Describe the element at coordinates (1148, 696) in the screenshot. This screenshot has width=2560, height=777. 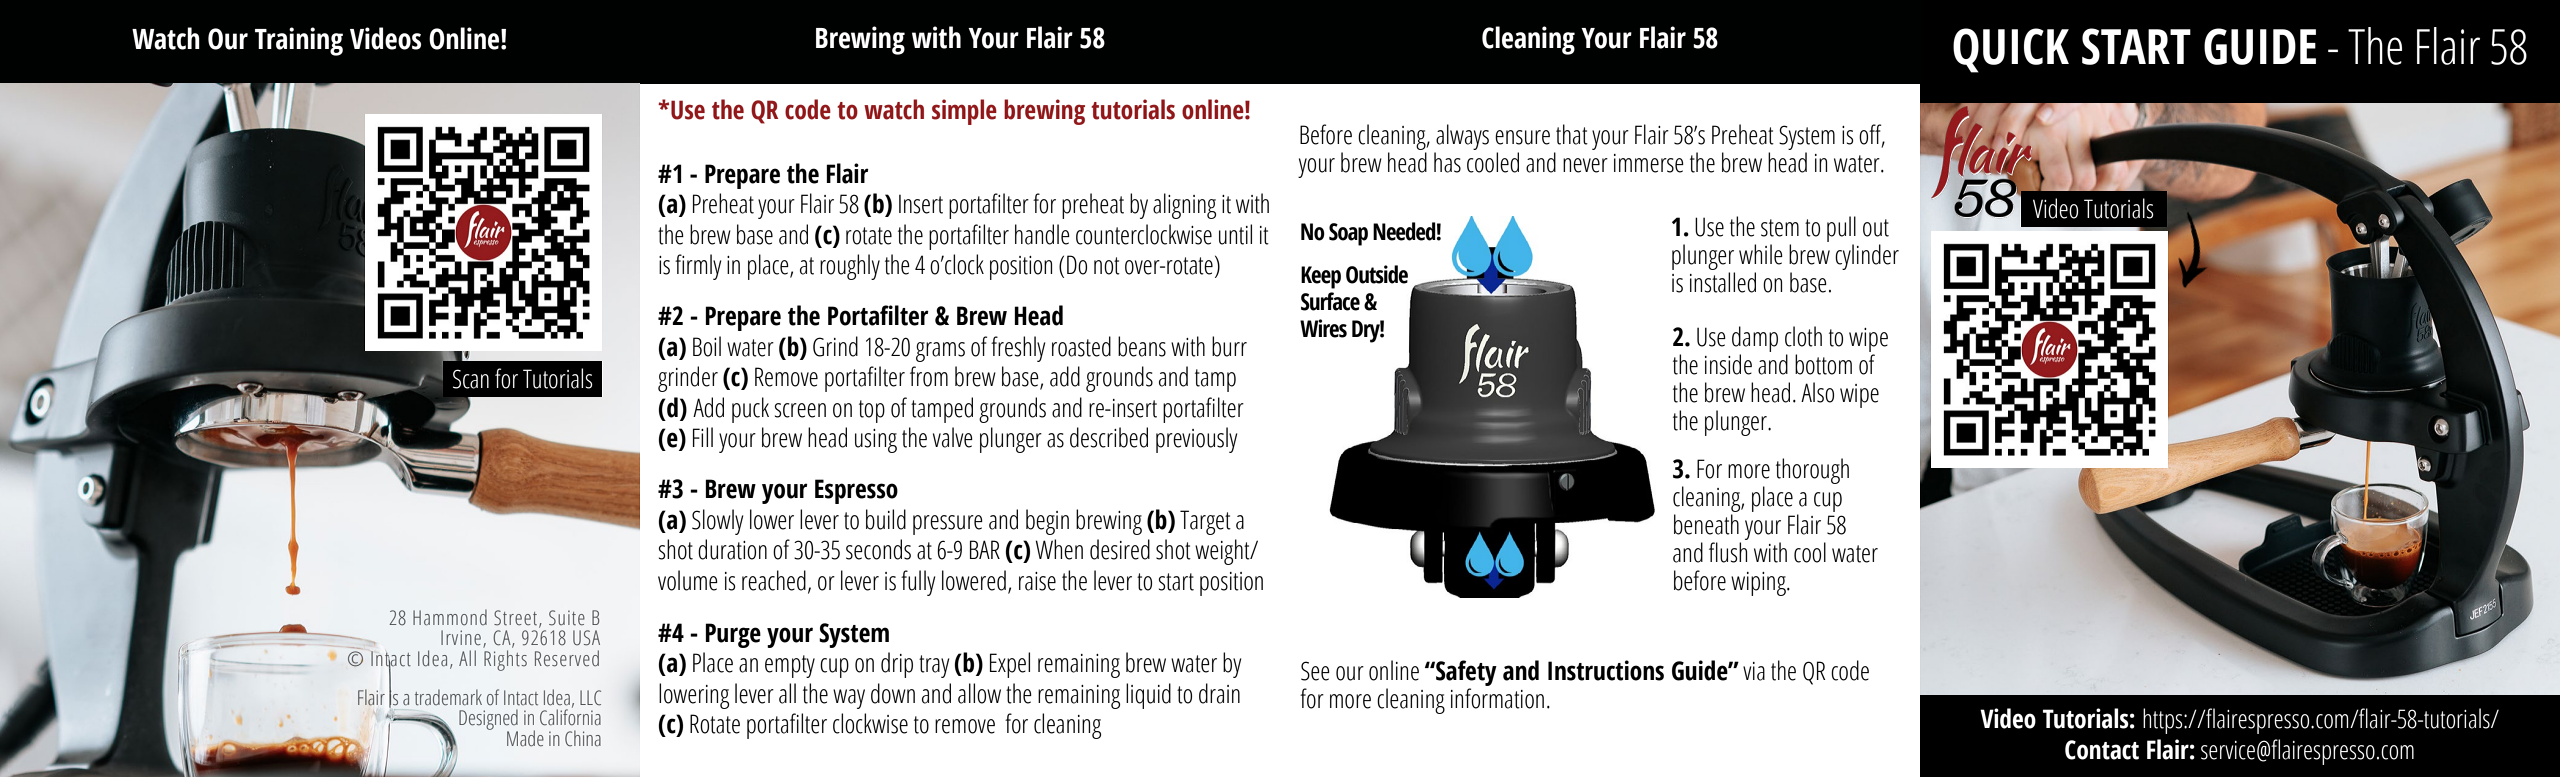
I see `liquid` at that location.
